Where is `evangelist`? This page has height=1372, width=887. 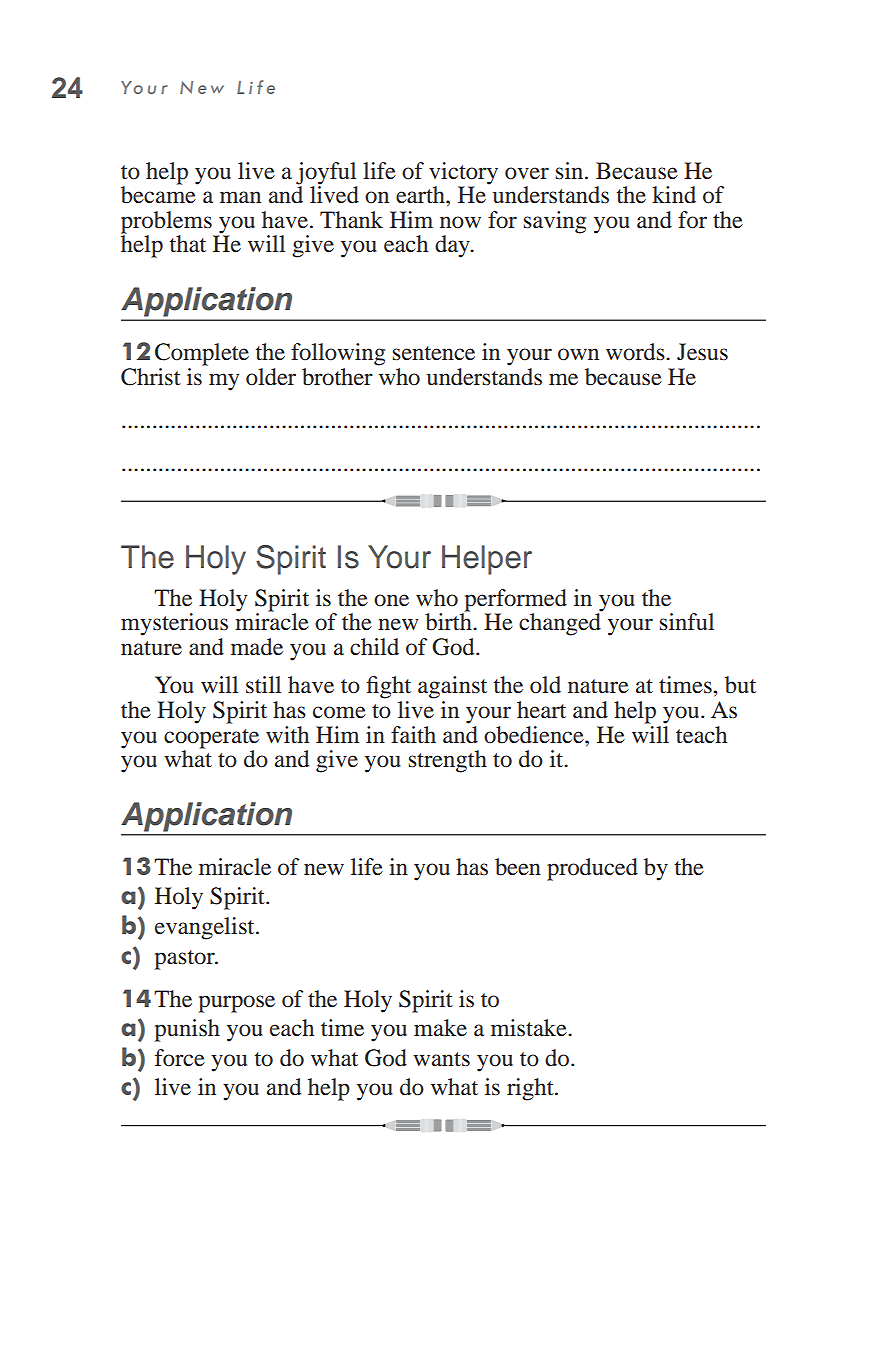
evangelist is located at coordinates (206, 928).
